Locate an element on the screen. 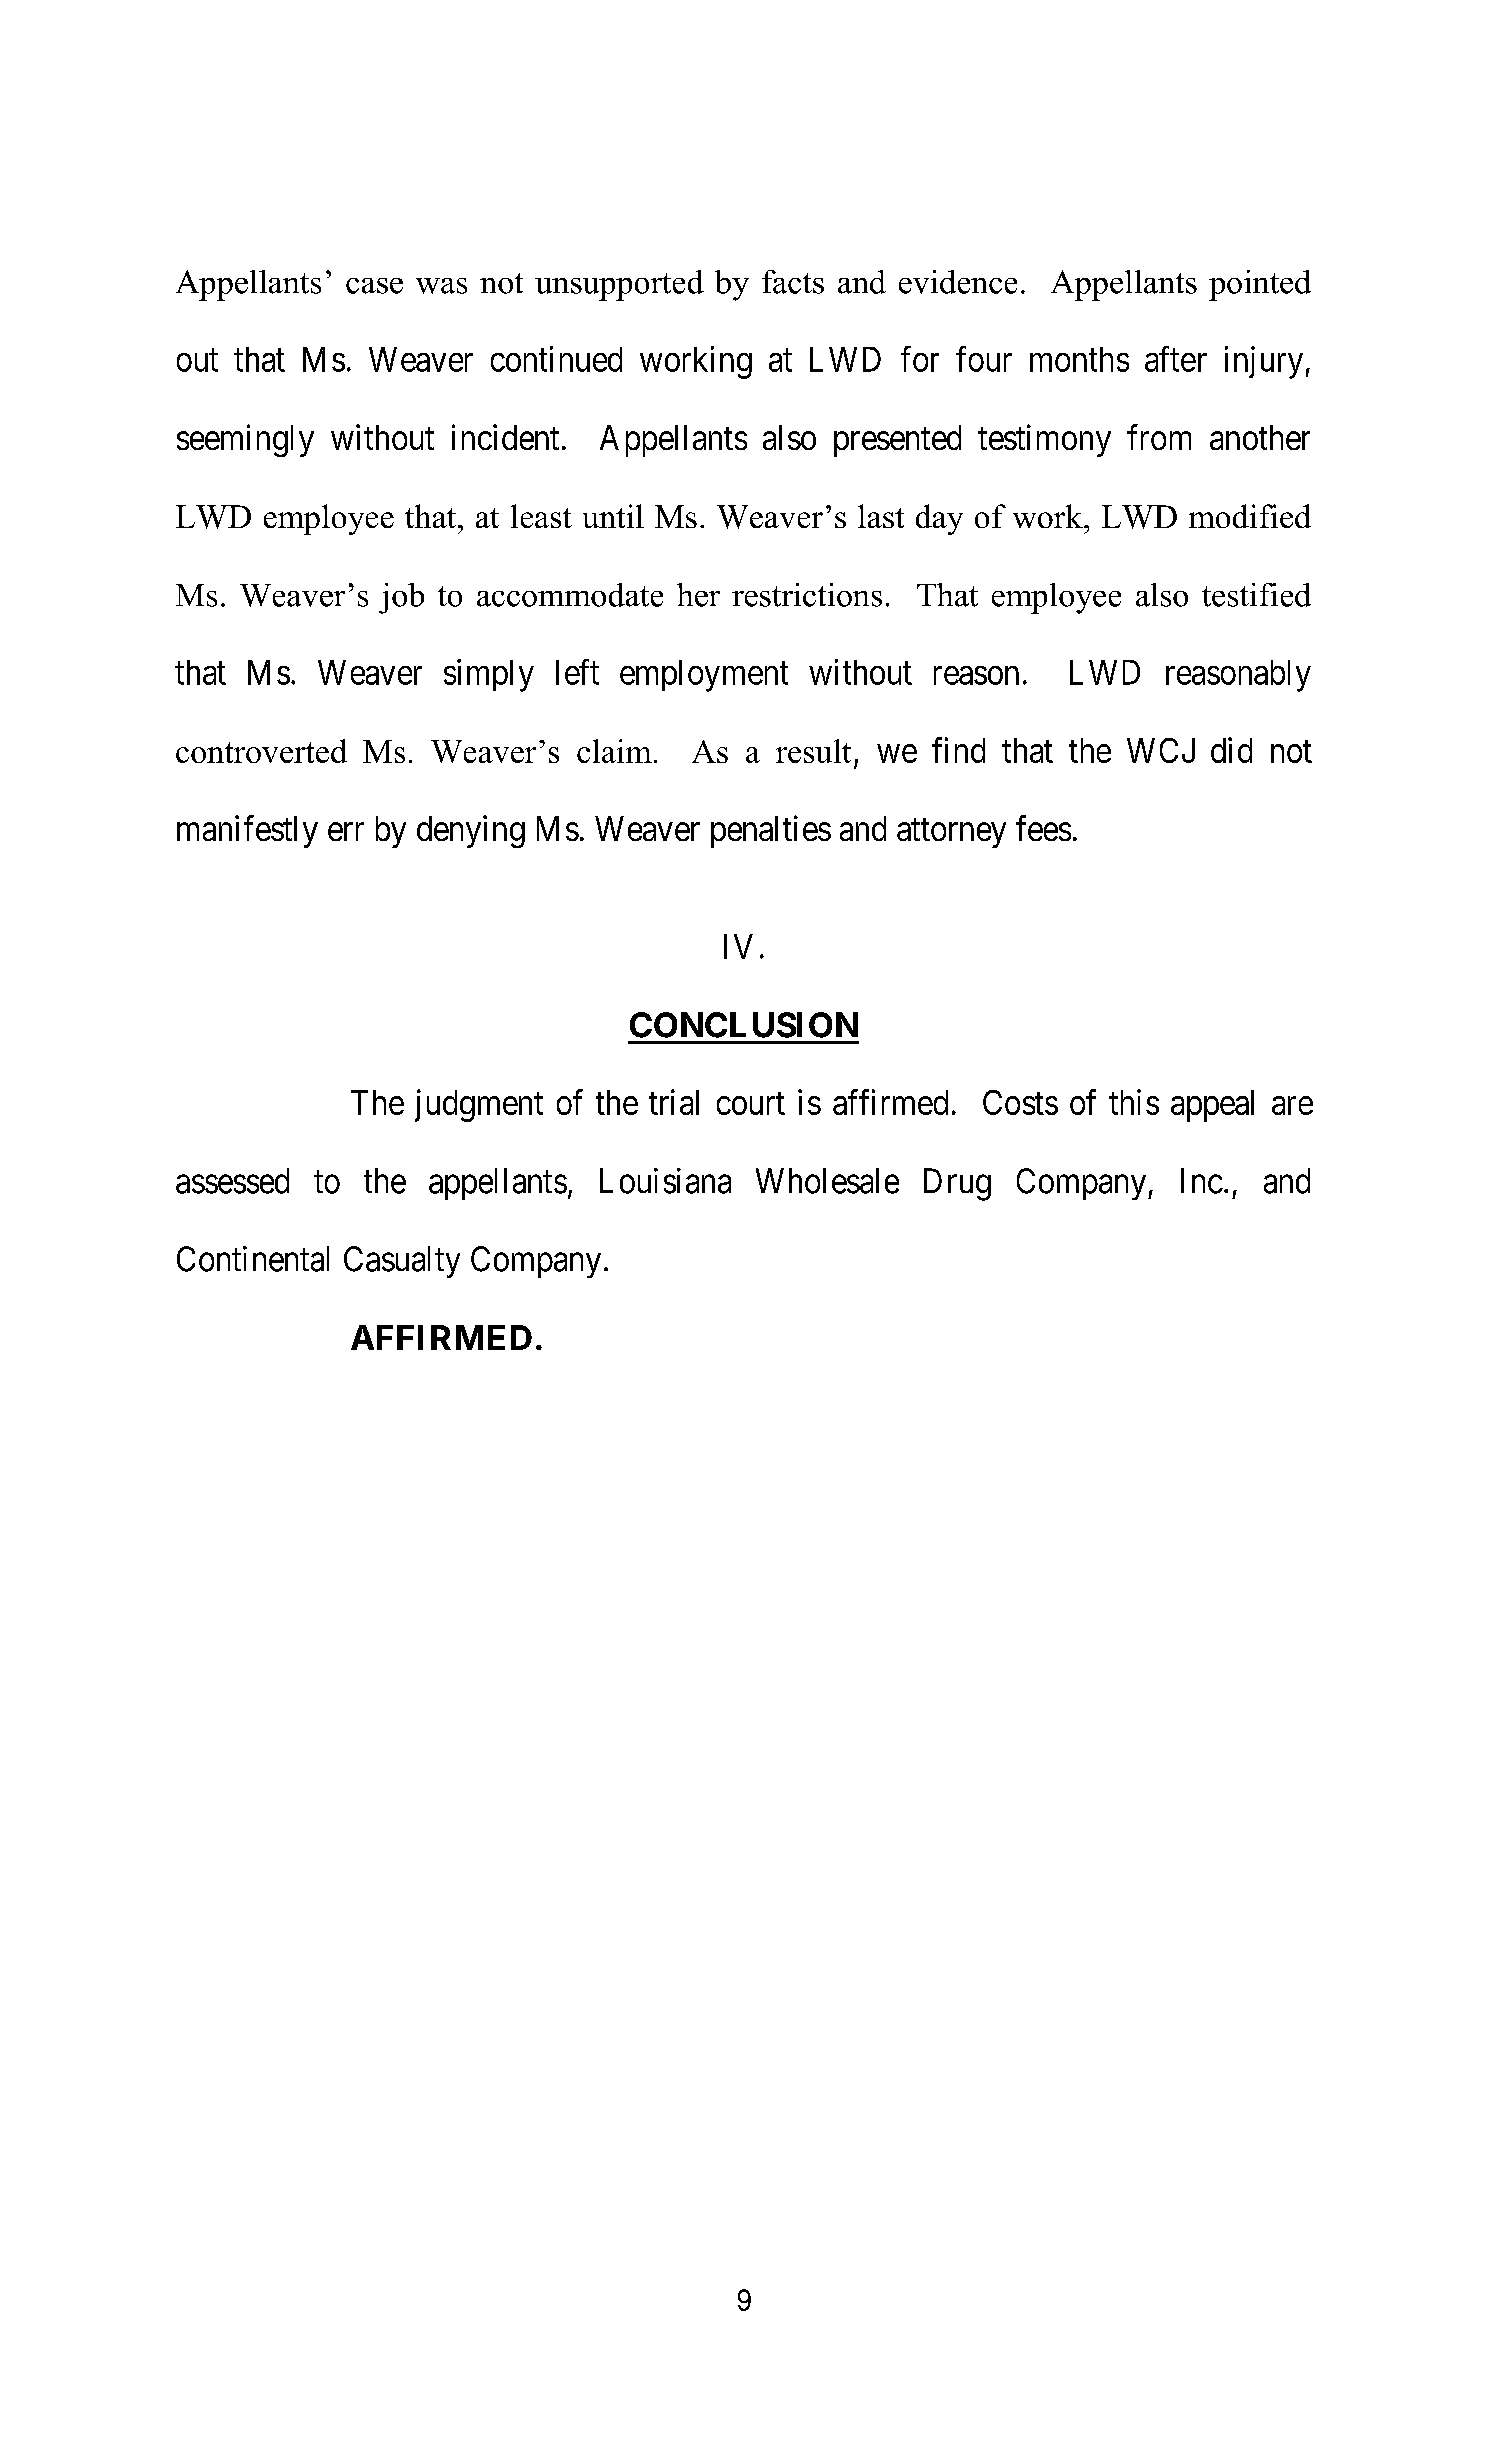 This screenshot has width=1487, height=2449. result is located at coordinates (813, 751).
